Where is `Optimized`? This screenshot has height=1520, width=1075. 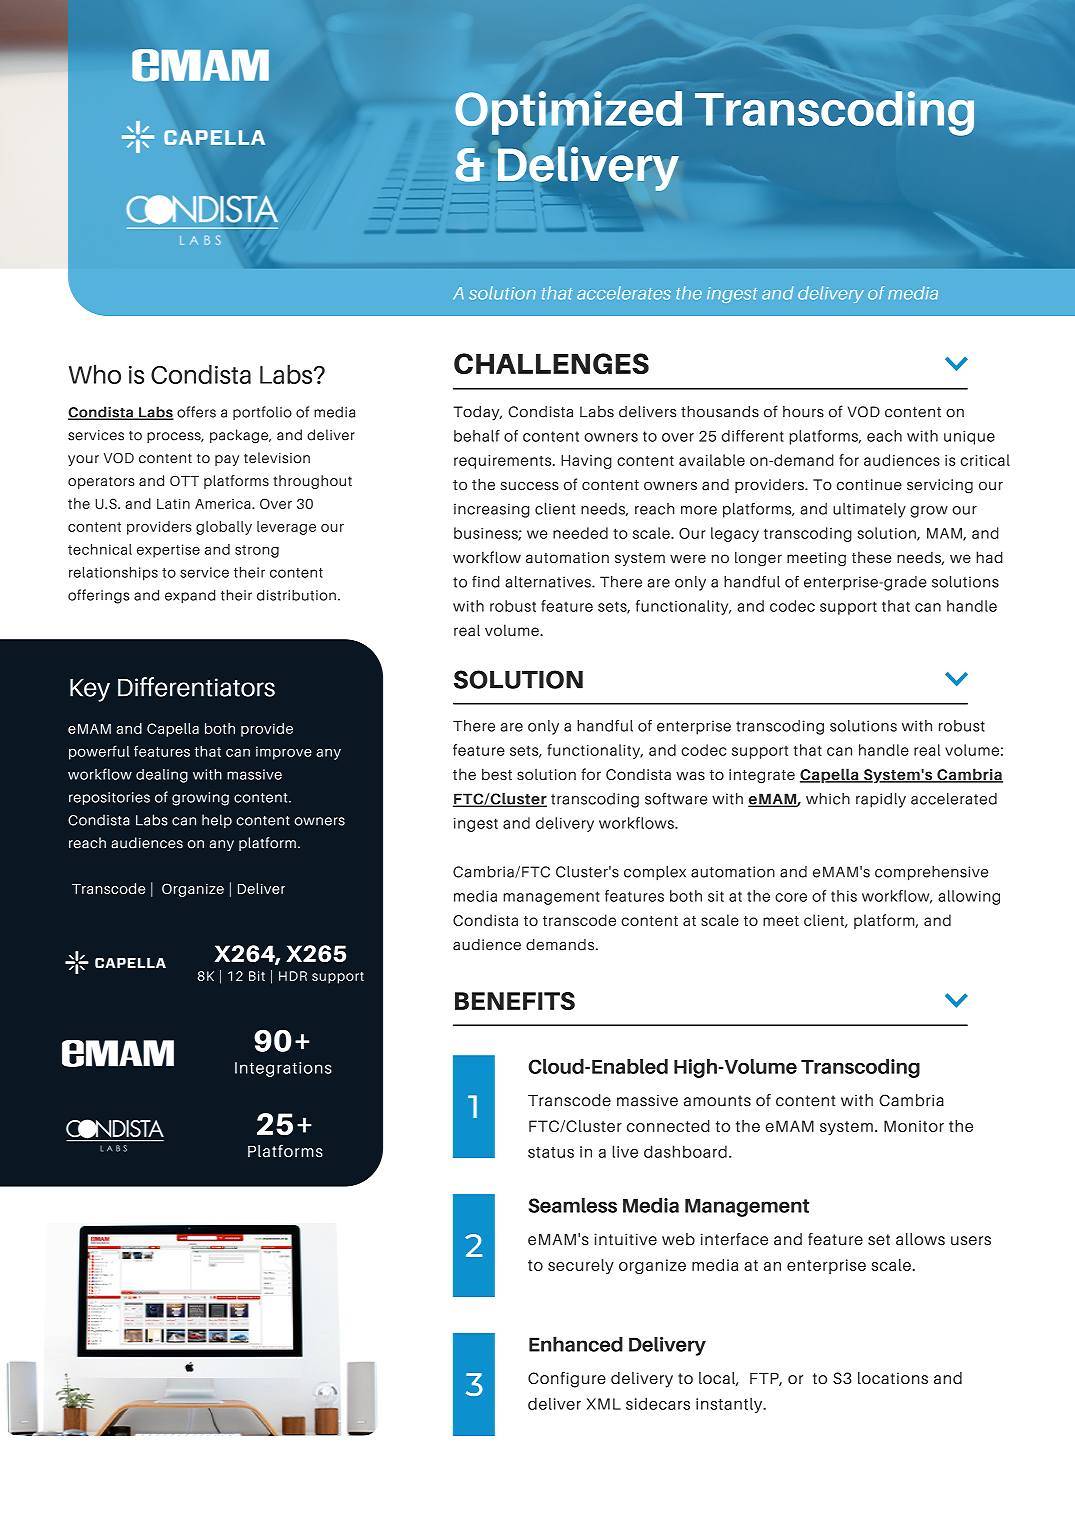
Optimized is located at coordinates (568, 113).
